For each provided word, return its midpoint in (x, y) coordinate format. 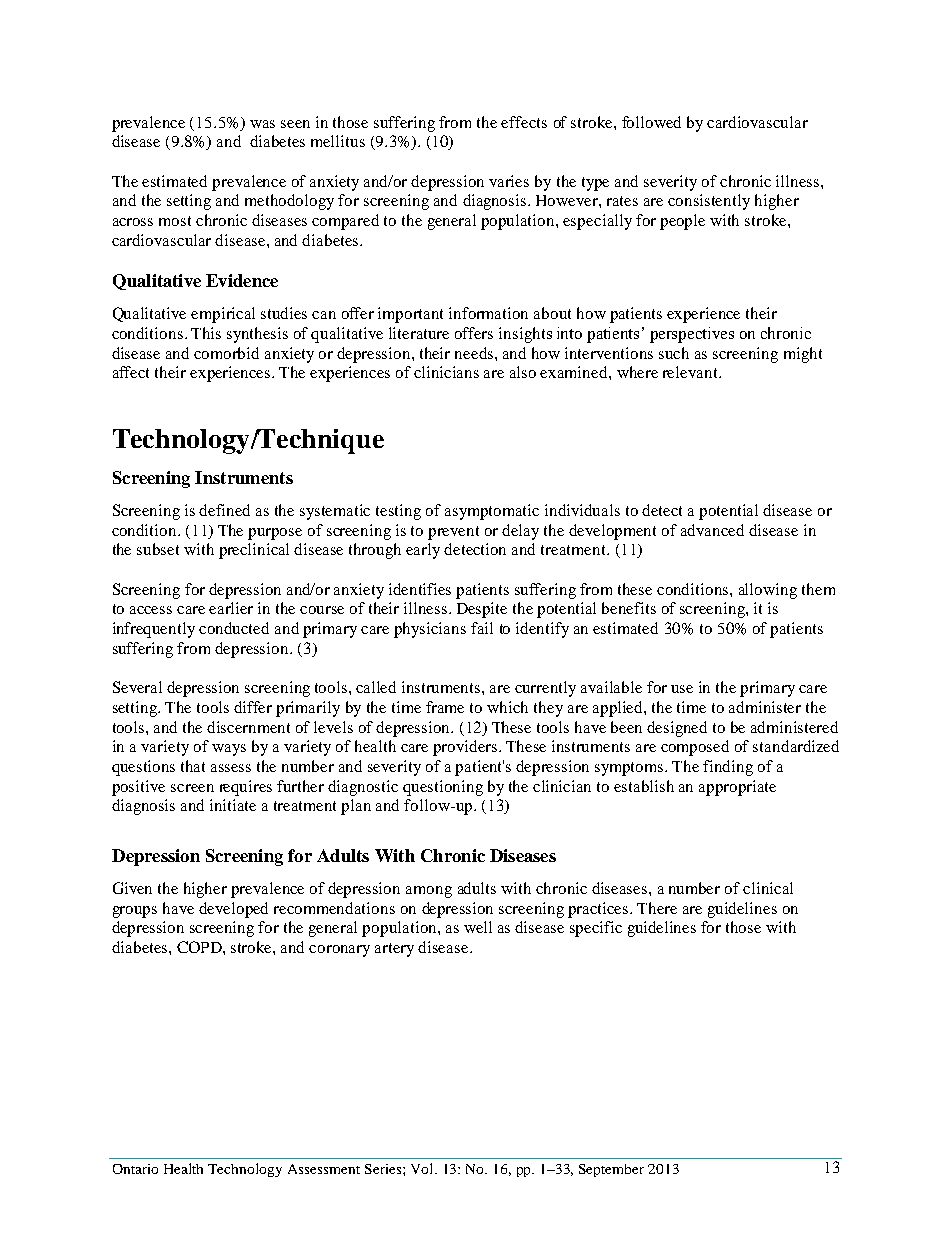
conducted (234, 628)
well (478, 927)
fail (482, 628)
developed (233, 910)
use (682, 689)
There (657, 908)
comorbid (226, 353)
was (262, 124)
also (523, 372)
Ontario (135, 1169)
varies (509, 181)
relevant (691, 372)
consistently (709, 202)
